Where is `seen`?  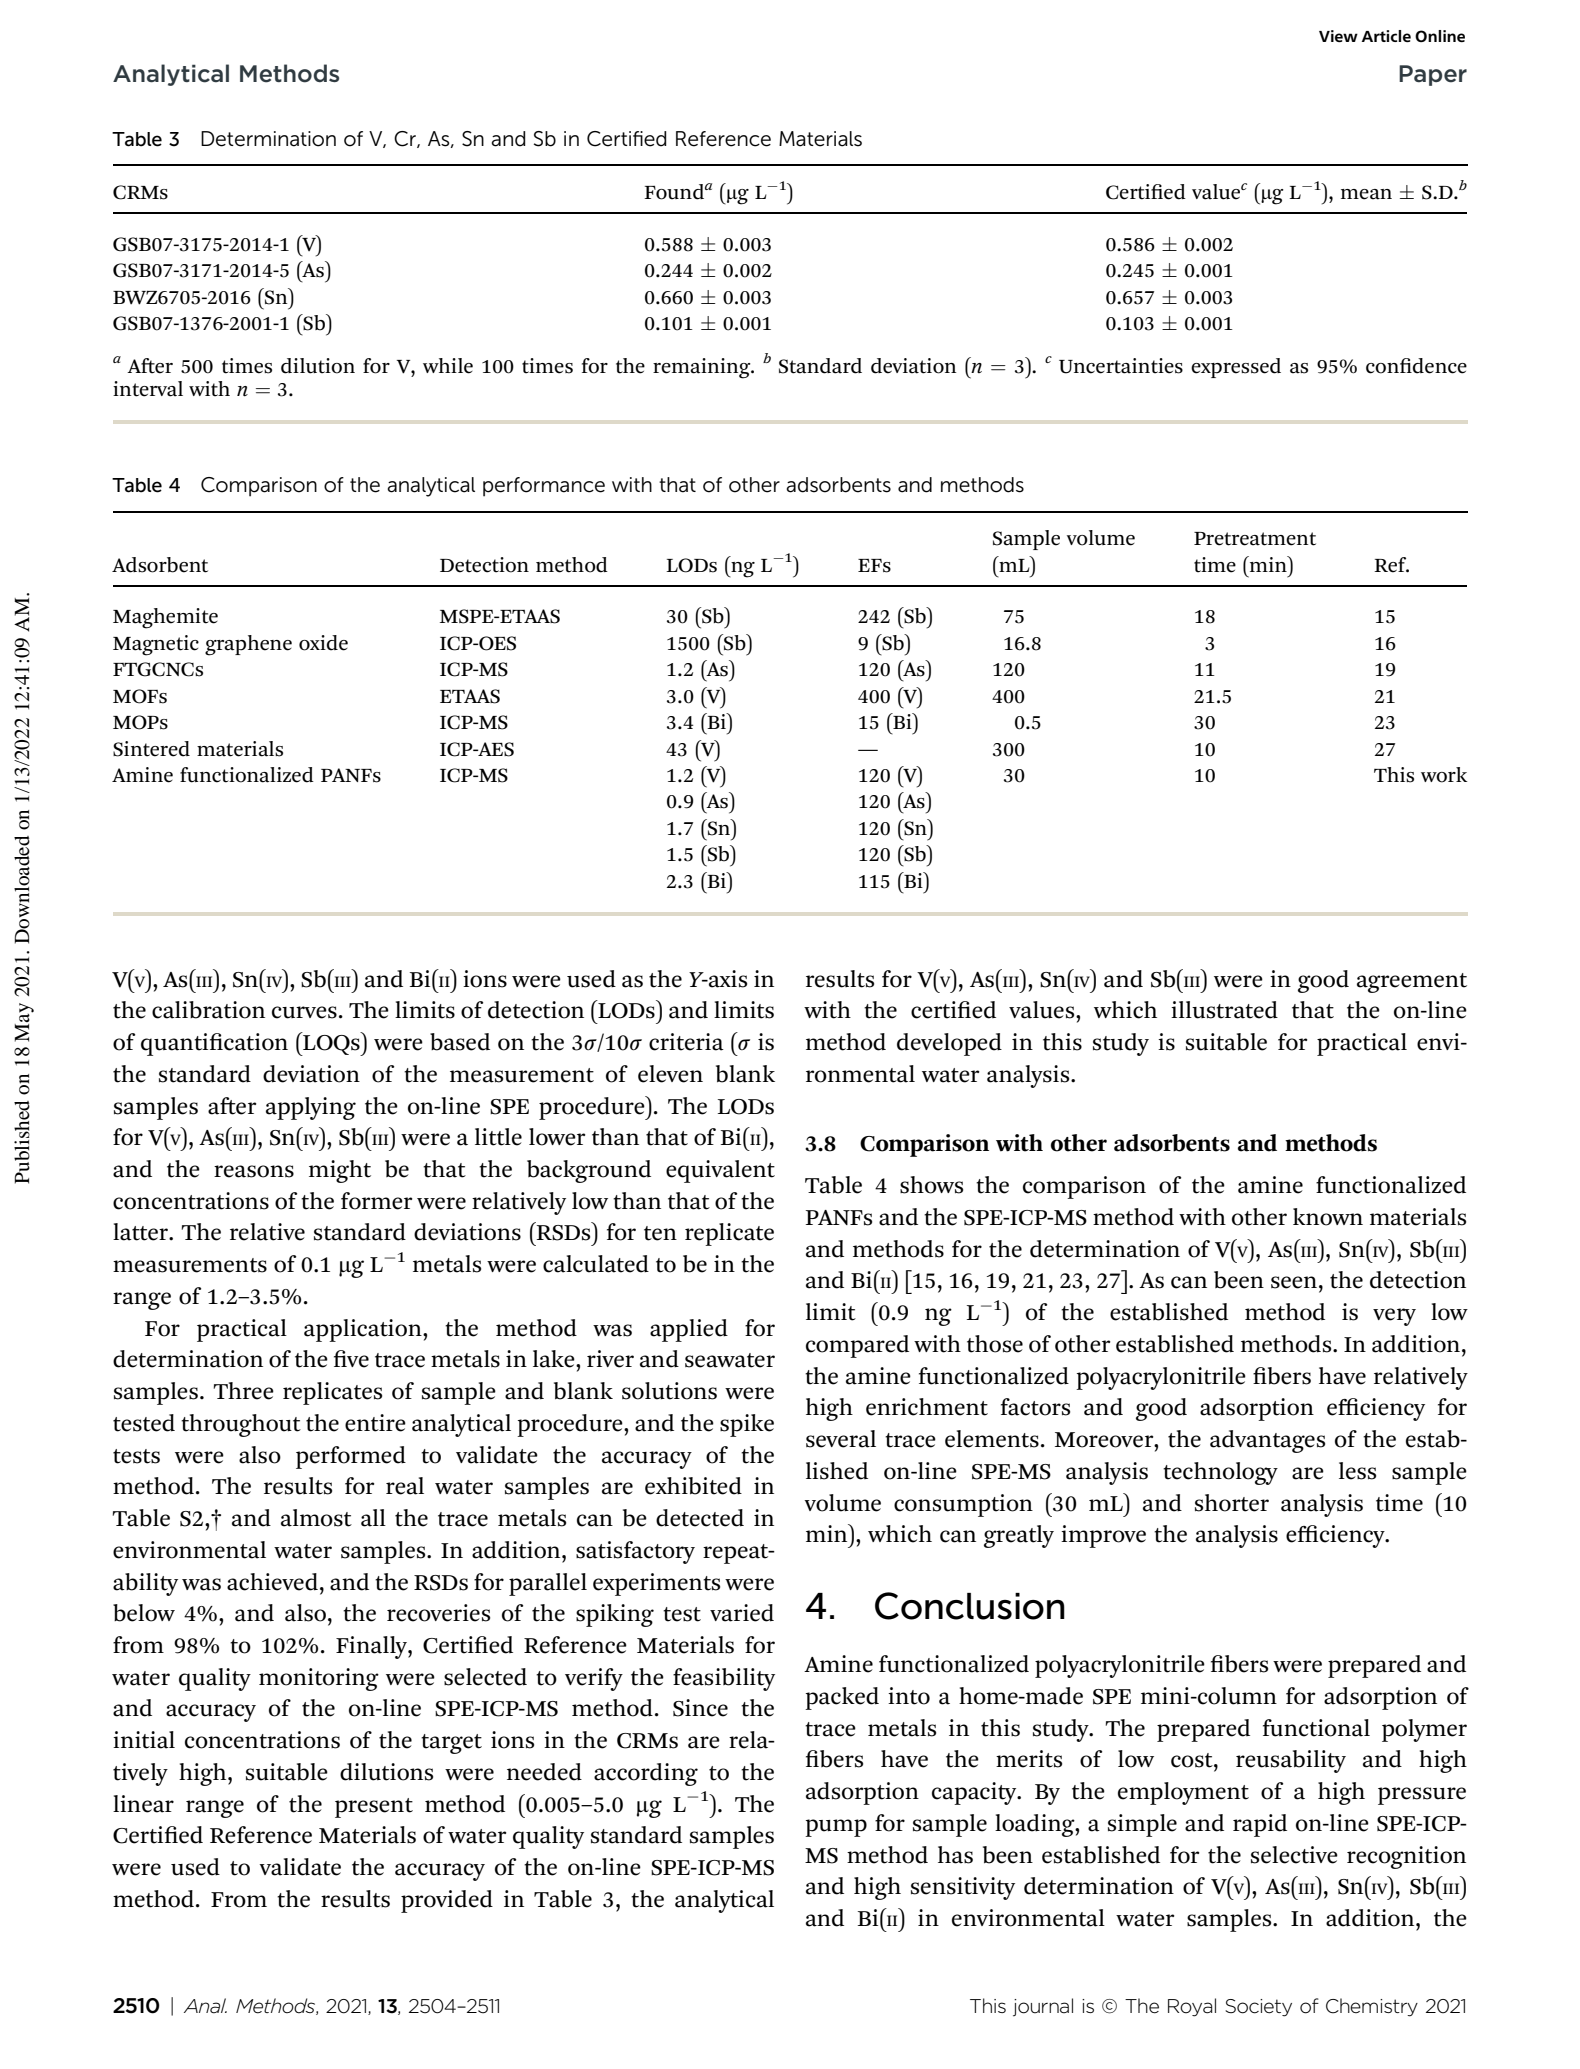 seen is located at coordinates (1294, 1282).
